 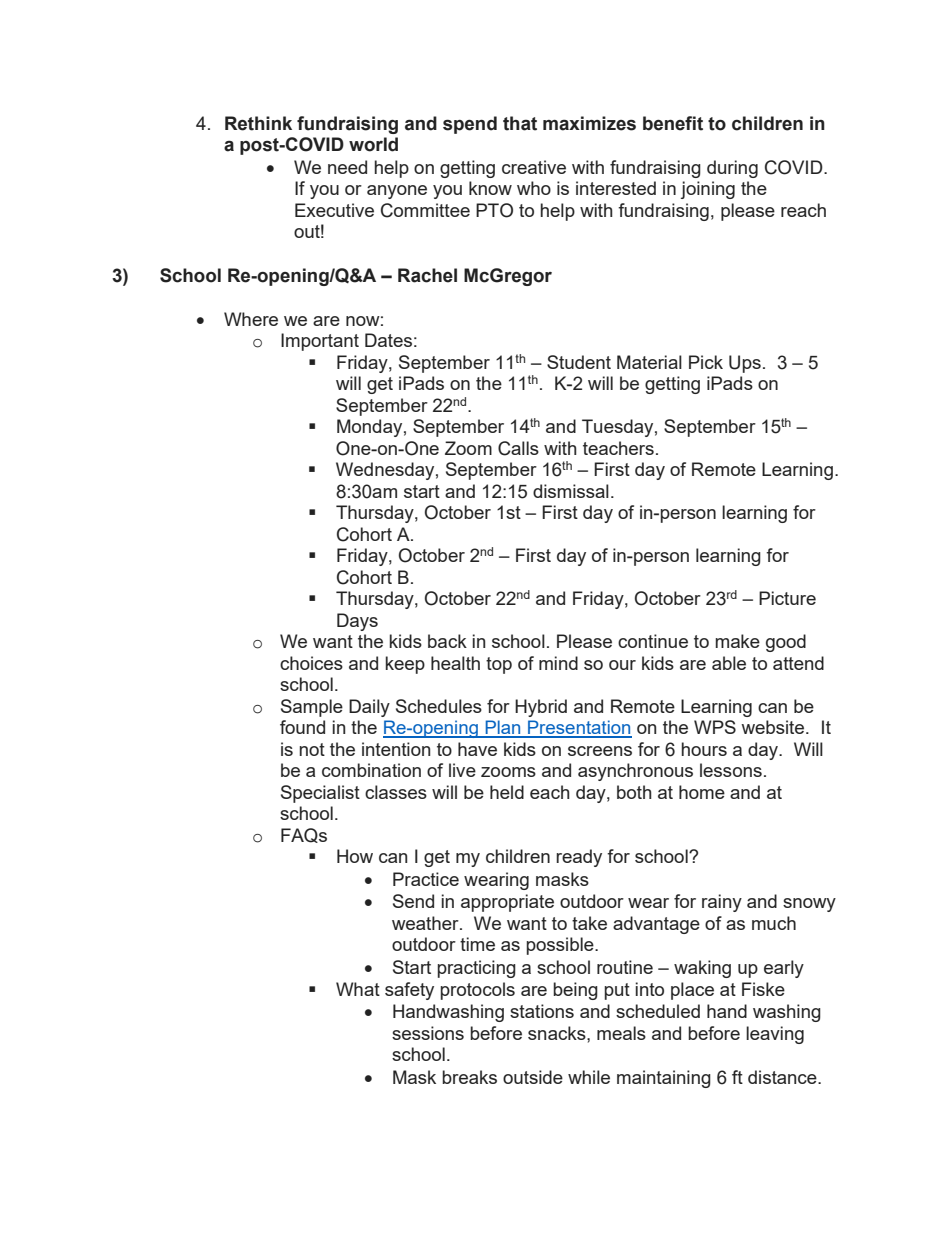 What do you see at coordinates (503, 728) in the image?
I see `Plan` at bounding box center [503, 728].
